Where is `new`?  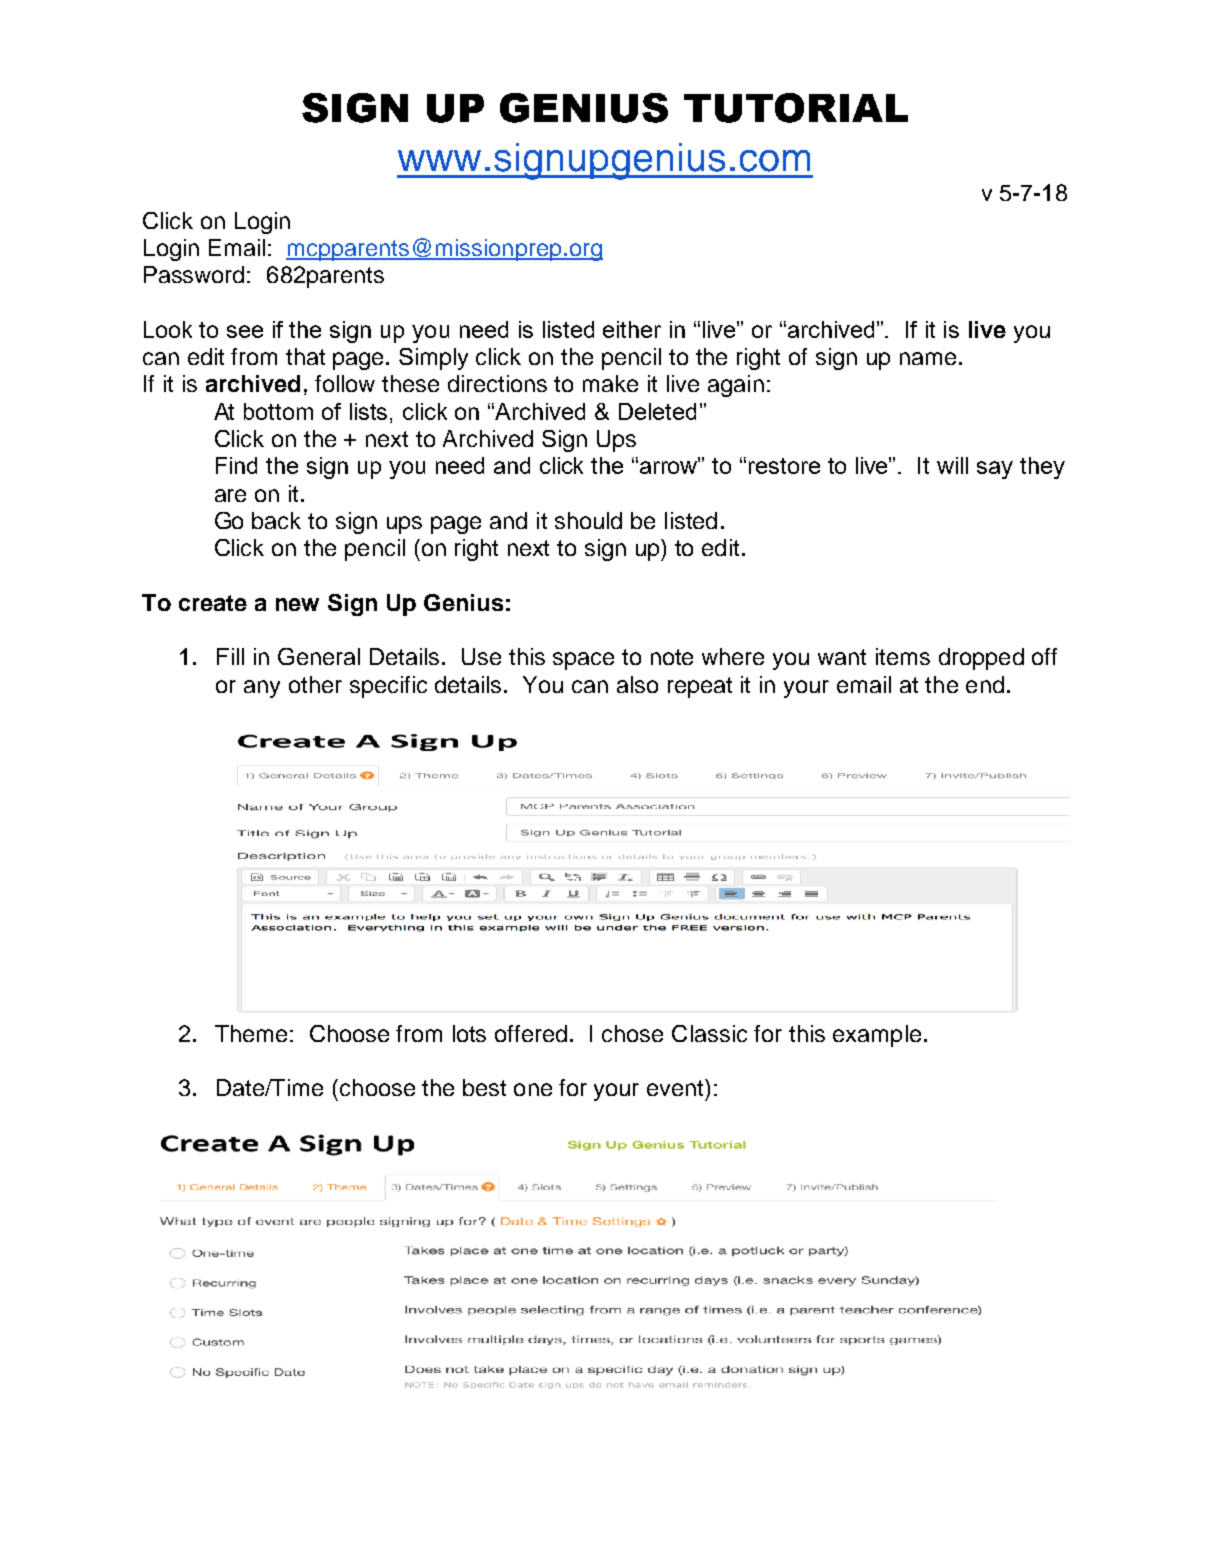 new is located at coordinates (297, 604).
